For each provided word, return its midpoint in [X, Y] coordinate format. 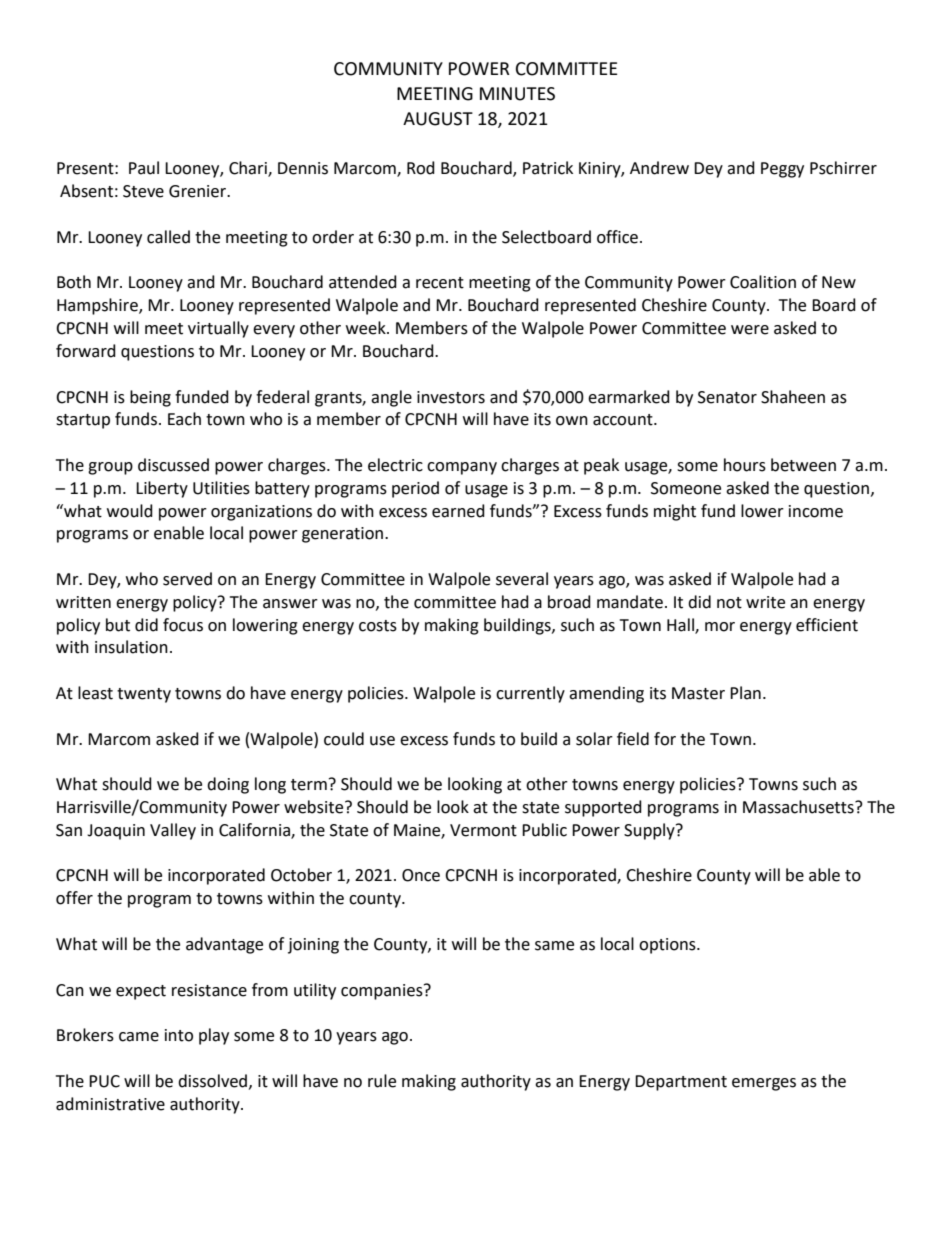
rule [382, 1081]
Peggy [782, 170]
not [729, 603]
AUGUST [438, 119]
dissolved [212, 1081]
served [187, 579]
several [522, 579]
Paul [144, 168]
